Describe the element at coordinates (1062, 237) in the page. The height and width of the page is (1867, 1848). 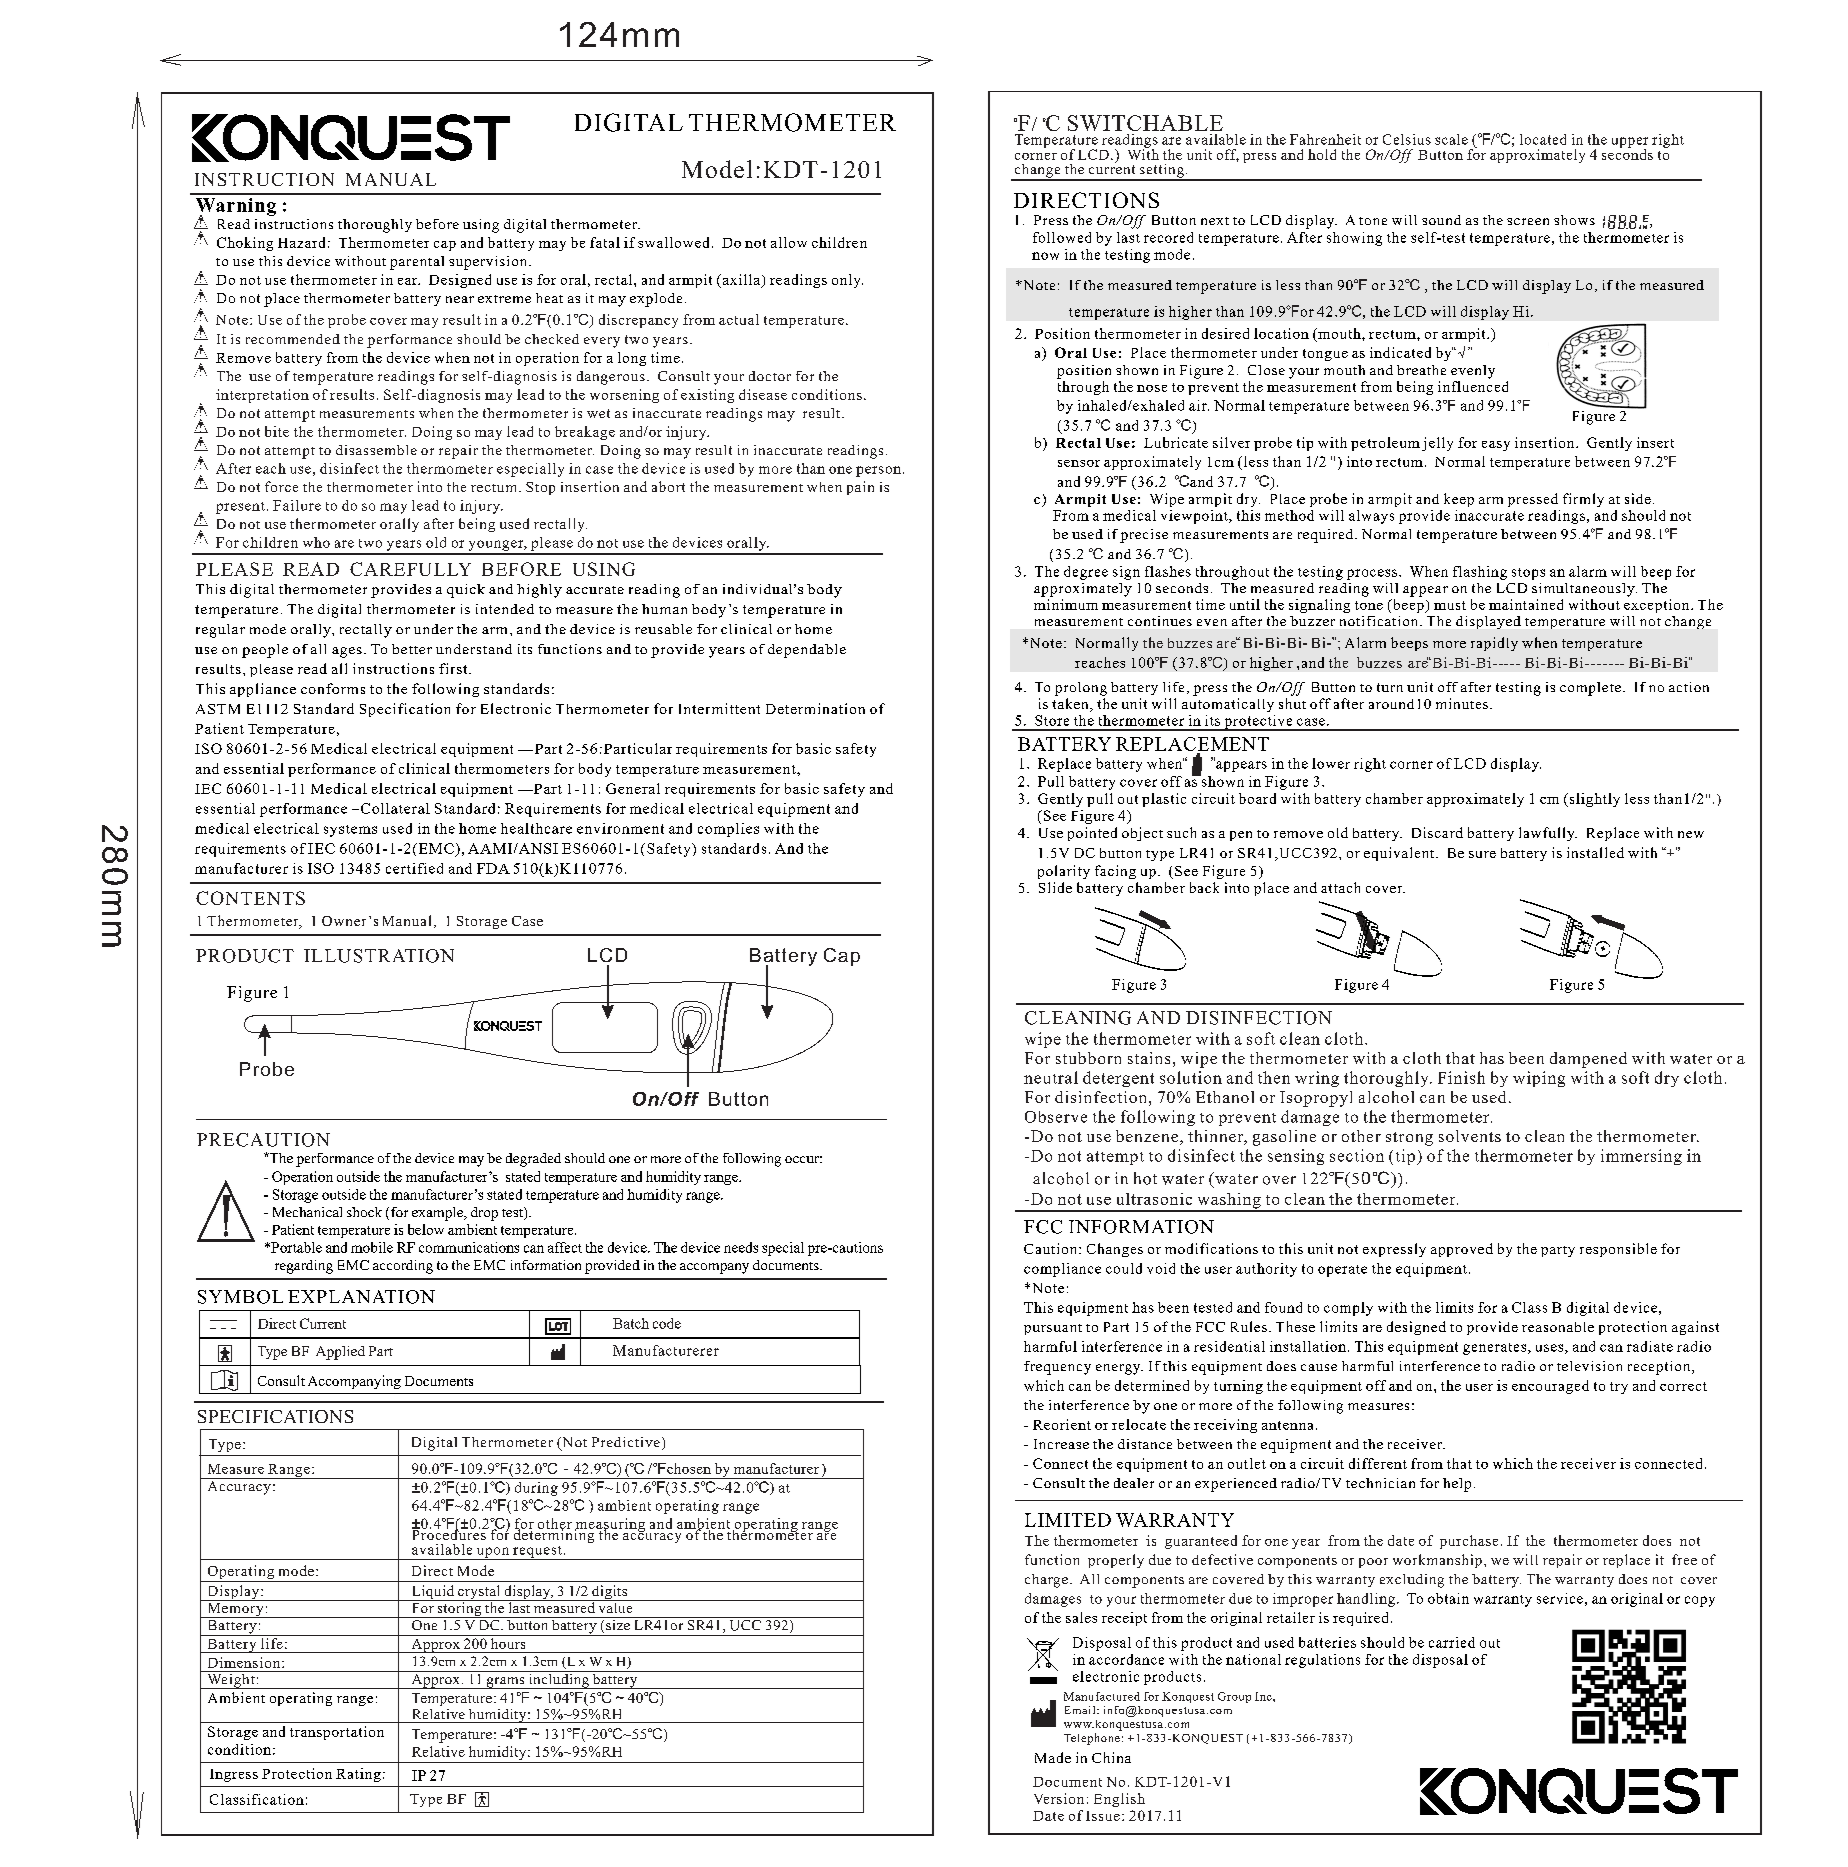
I see `followed` at that location.
